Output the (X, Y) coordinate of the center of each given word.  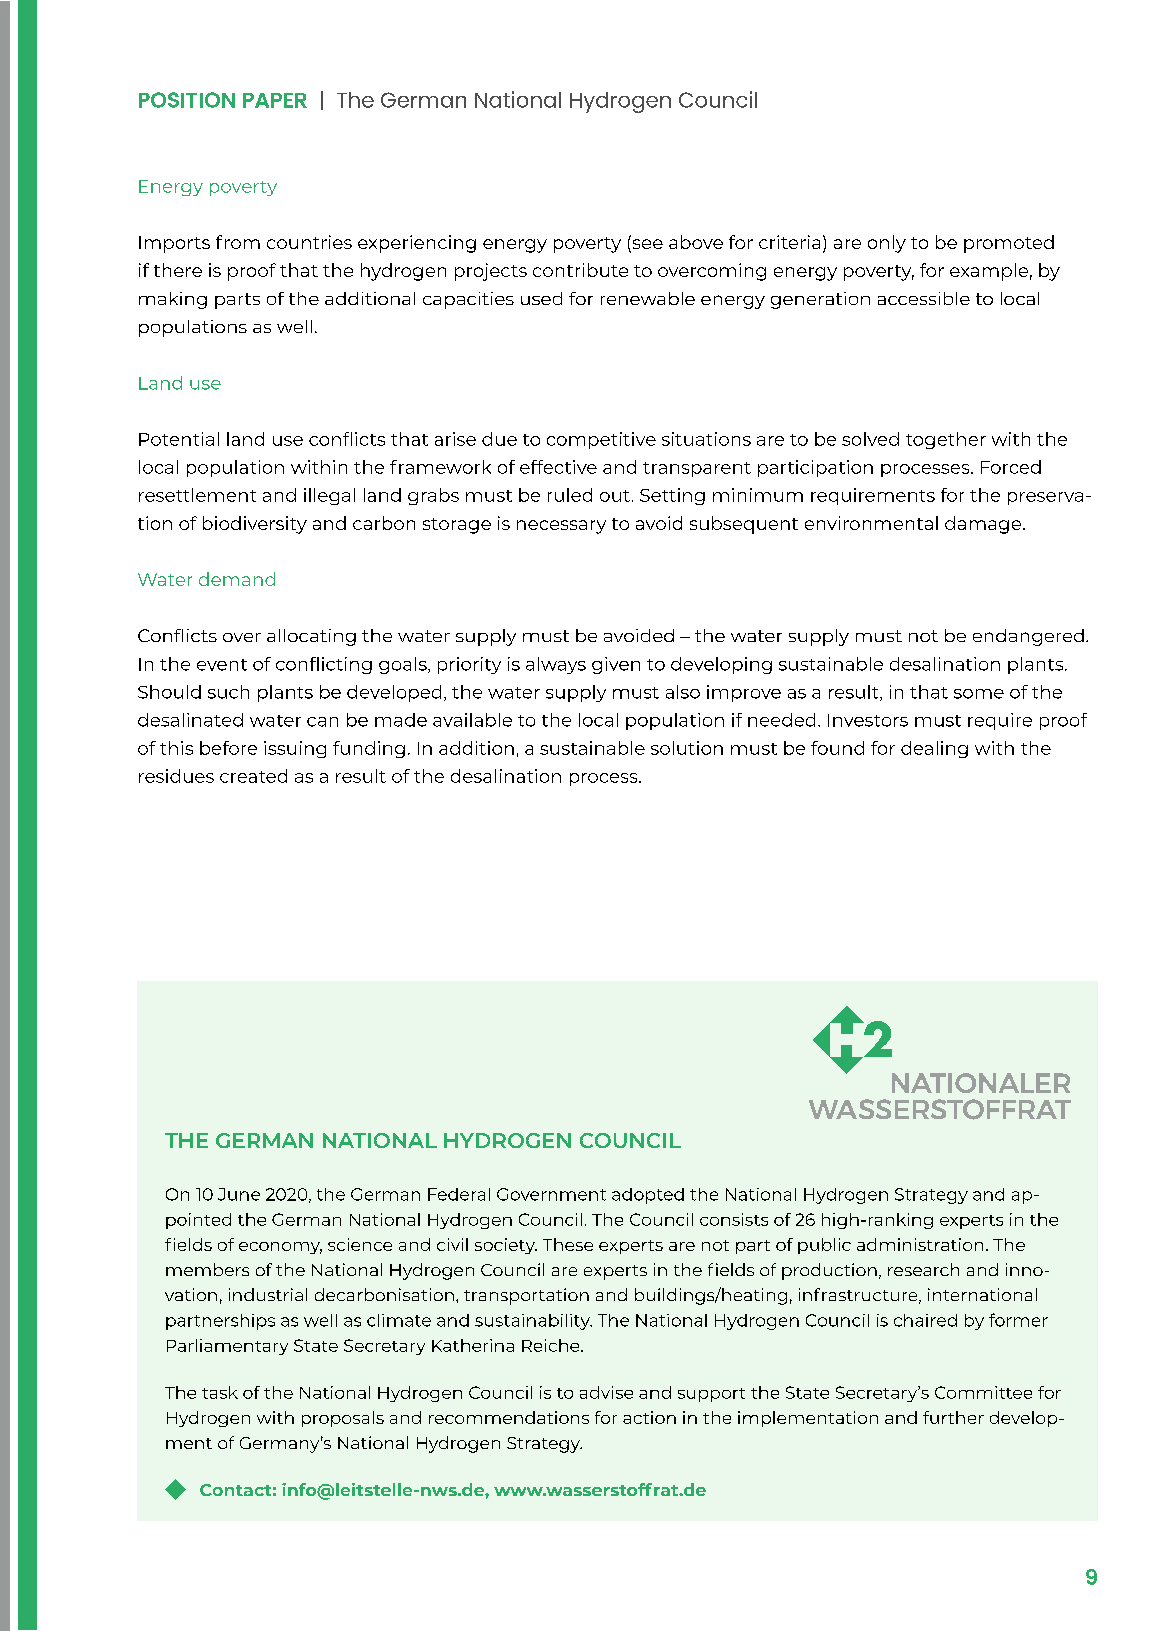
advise (606, 1392)
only (887, 244)
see (646, 245)
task (220, 1392)
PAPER (275, 100)
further (953, 1417)
